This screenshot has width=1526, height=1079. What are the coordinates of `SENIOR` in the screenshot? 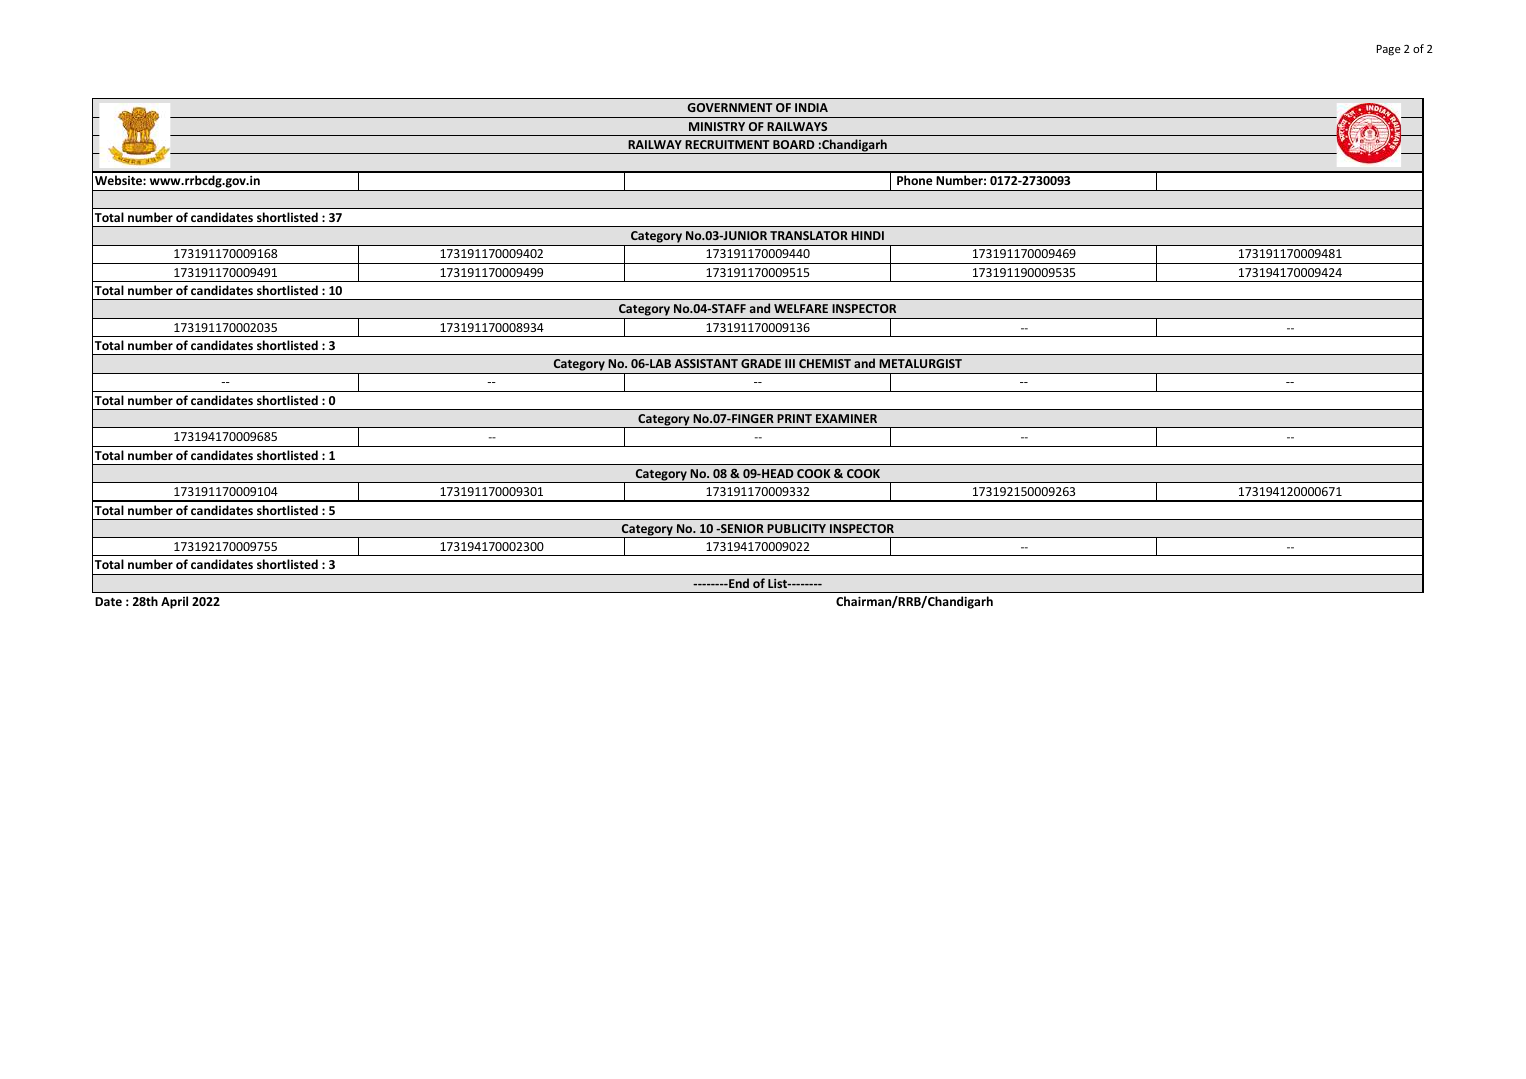 It's located at (741, 528).
